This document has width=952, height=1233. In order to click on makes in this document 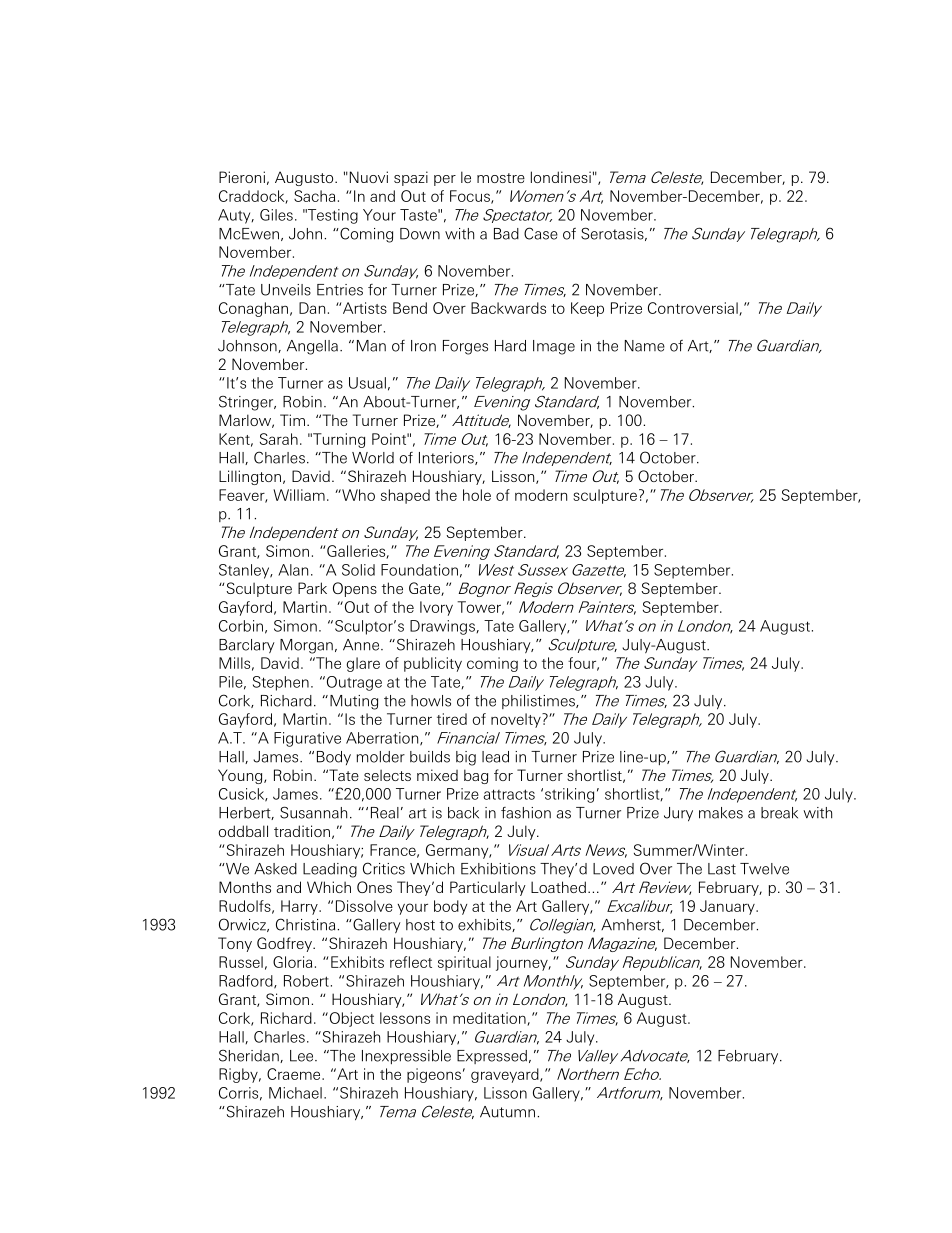, I will do `click(721, 813)`.
